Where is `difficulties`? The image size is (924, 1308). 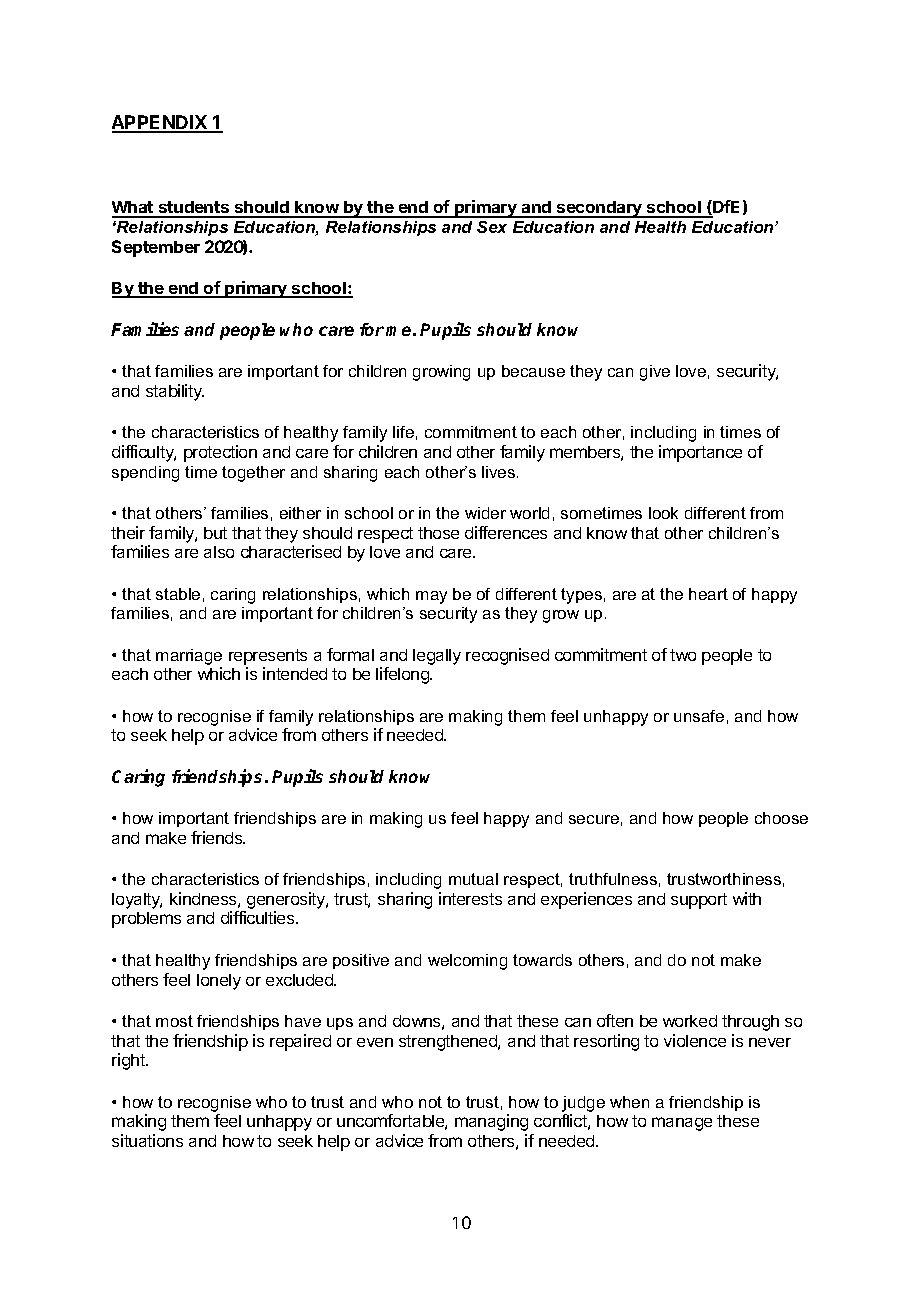 difficulties is located at coordinates (259, 917).
